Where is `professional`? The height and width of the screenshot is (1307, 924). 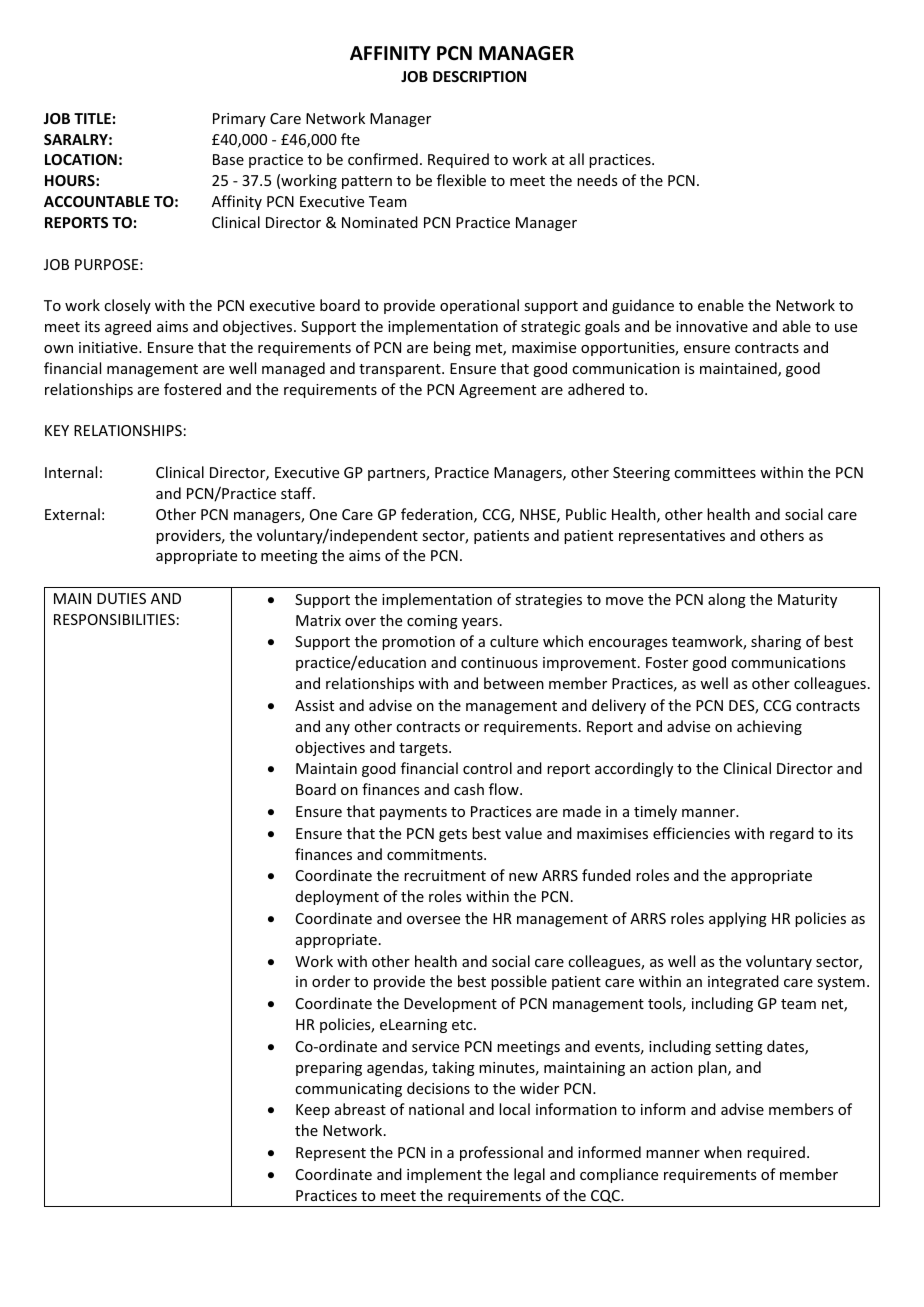 professional is located at coordinates (501, 1153).
